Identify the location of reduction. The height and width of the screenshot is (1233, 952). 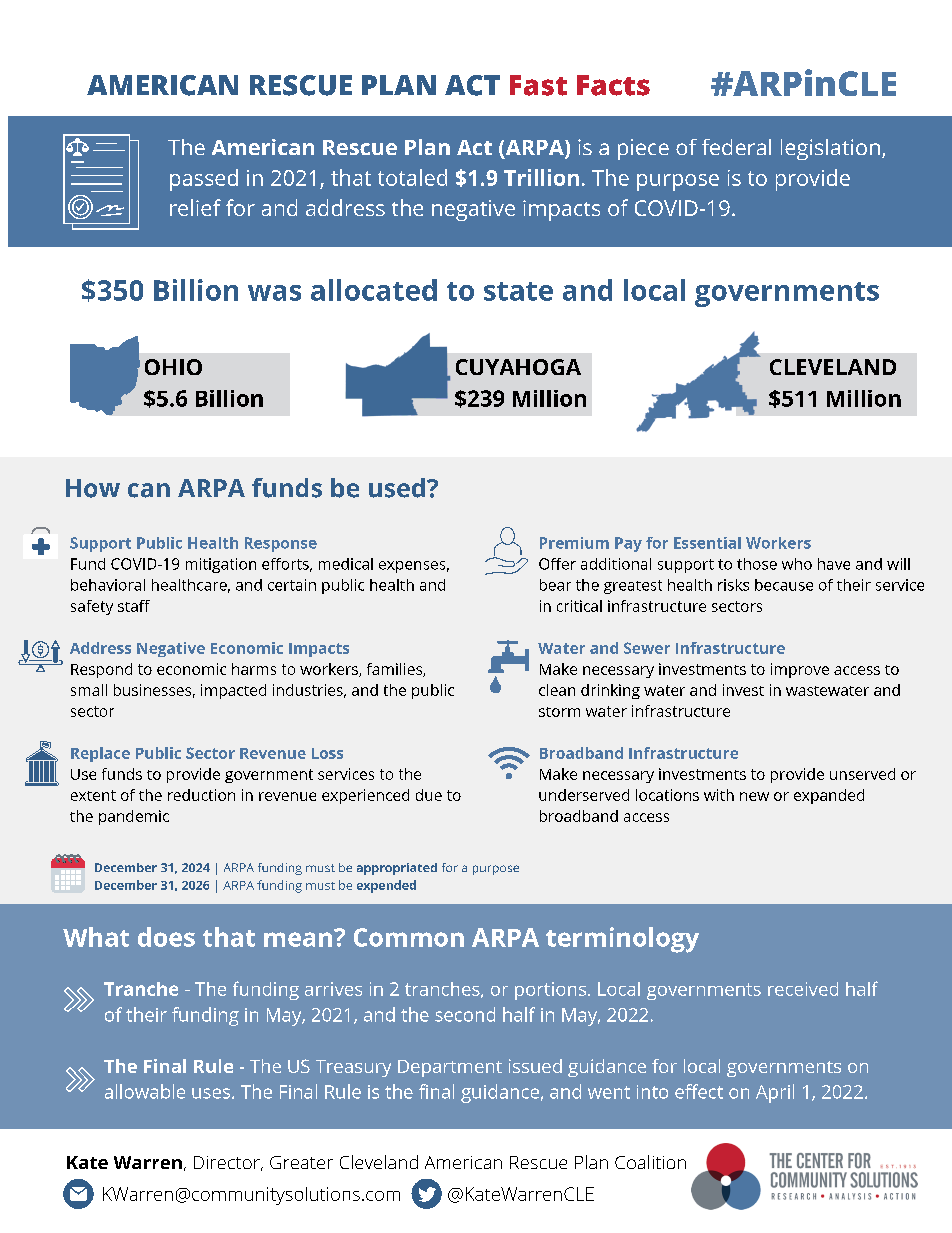
(201, 795).
